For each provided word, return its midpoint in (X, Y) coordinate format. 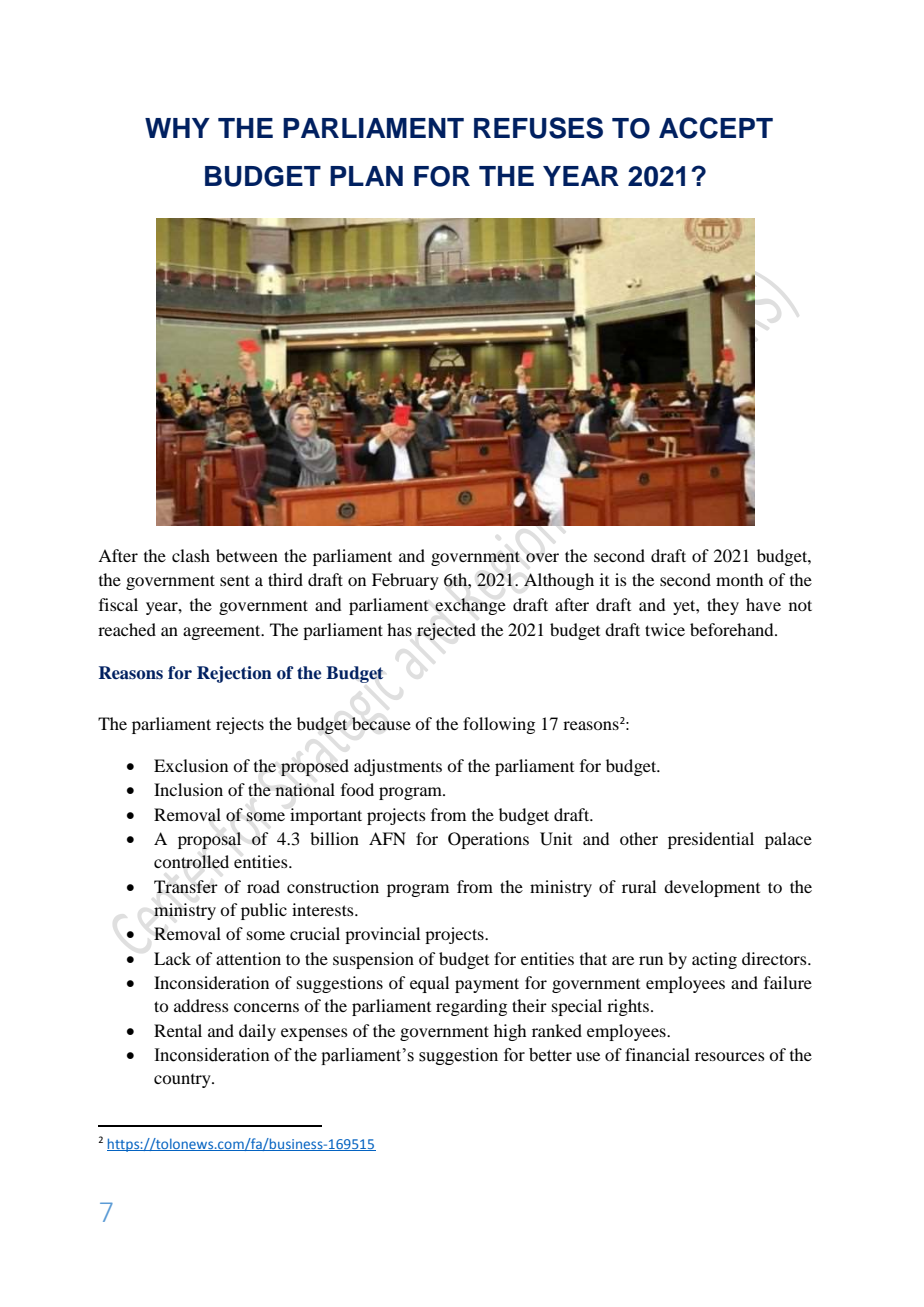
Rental (178, 1030)
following (499, 725)
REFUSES (538, 128)
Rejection (234, 674)
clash (191, 555)
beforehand (733, 629)
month (739, 579)
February (405, 581)
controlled (191, 862)
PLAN (366, 176)
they (723, 606)
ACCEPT (716, 128)
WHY (177, 128)
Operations (488, 840)
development (712, 888)
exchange (470, 606)
